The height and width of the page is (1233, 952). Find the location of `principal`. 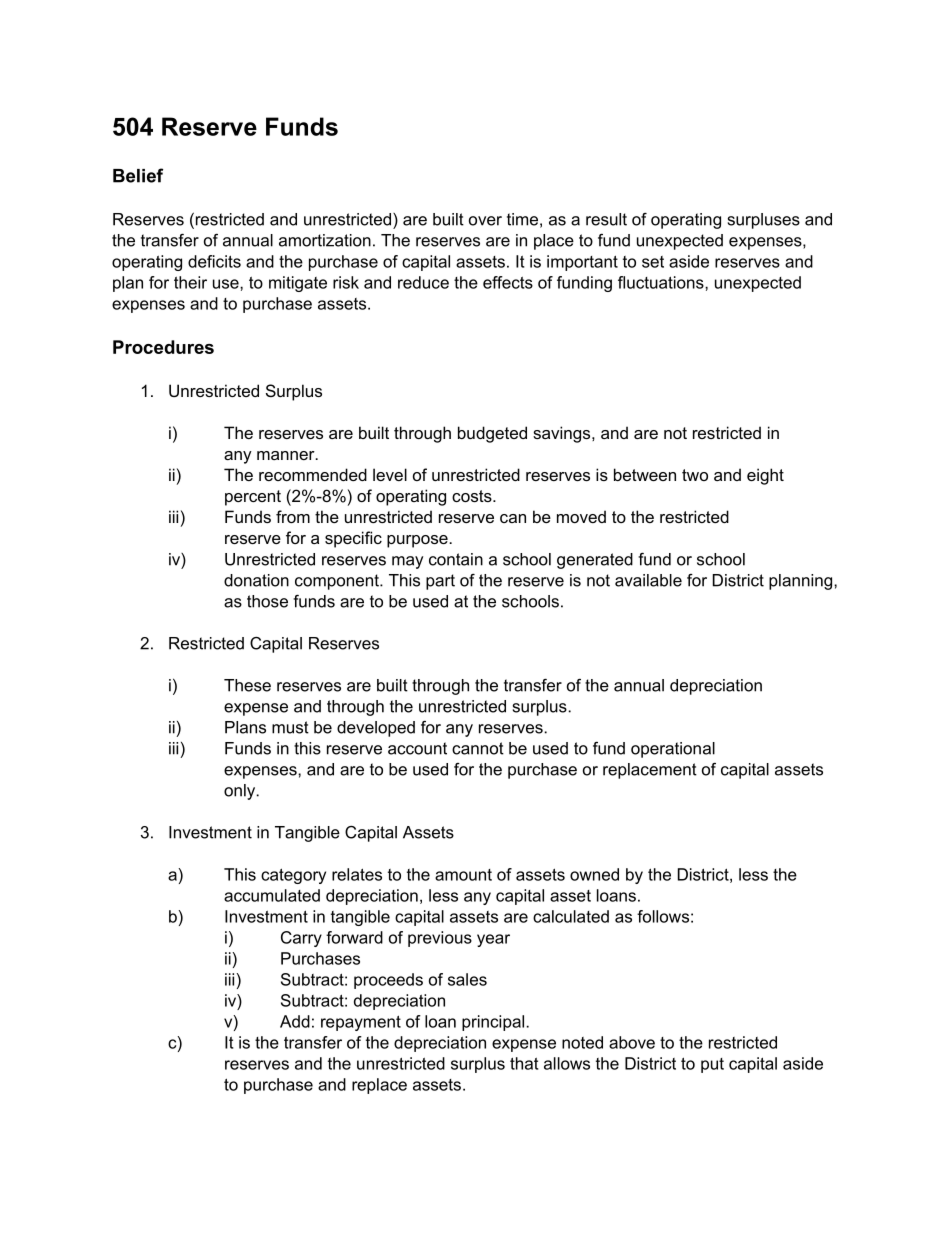

principal is located at coordinates (493, 1023).
